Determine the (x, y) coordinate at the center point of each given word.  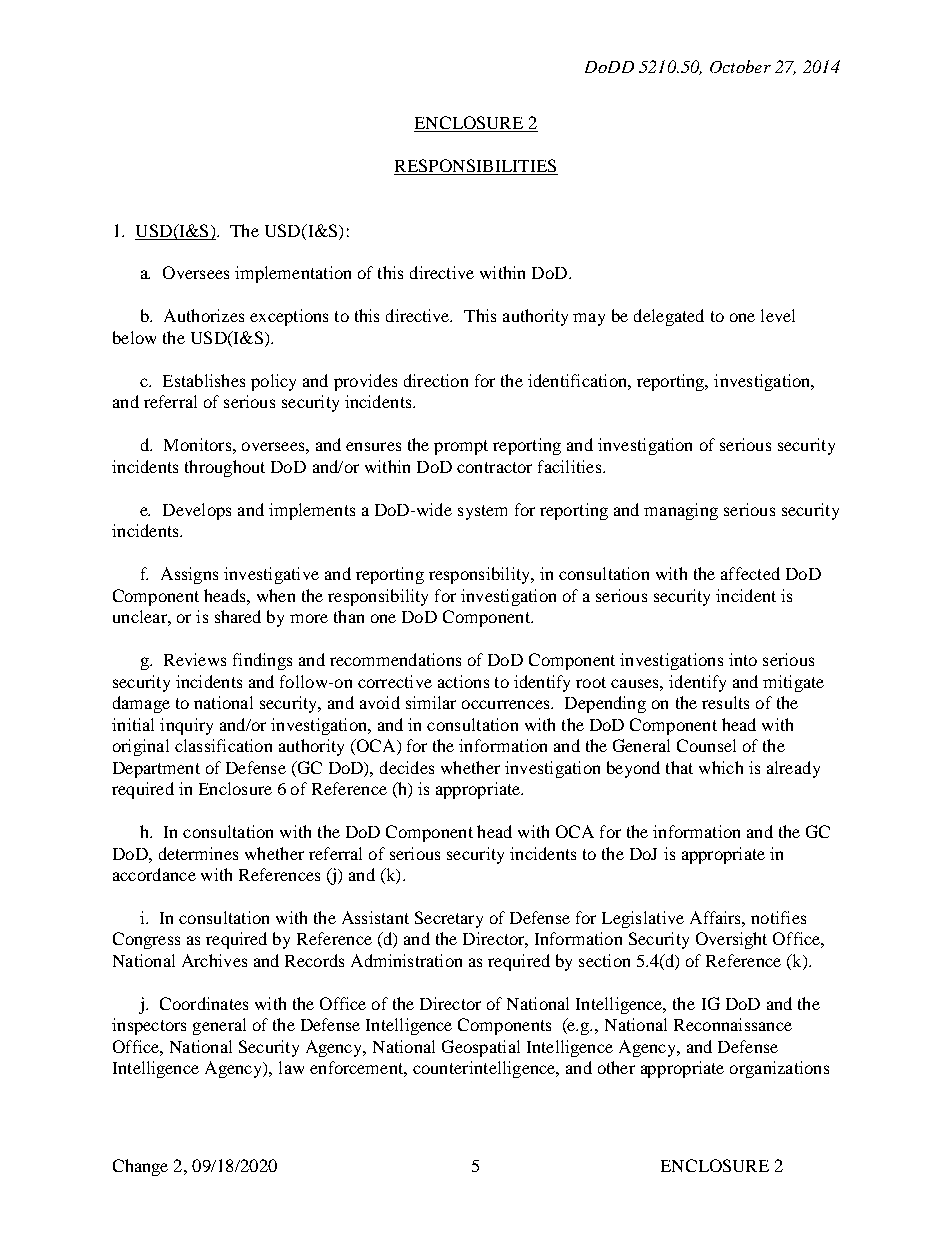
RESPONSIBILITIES (476, 167)
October (740, 66)
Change (140, 1167)
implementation (293, 274)
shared (238, 616)
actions (463, 681)
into (743, 659)
